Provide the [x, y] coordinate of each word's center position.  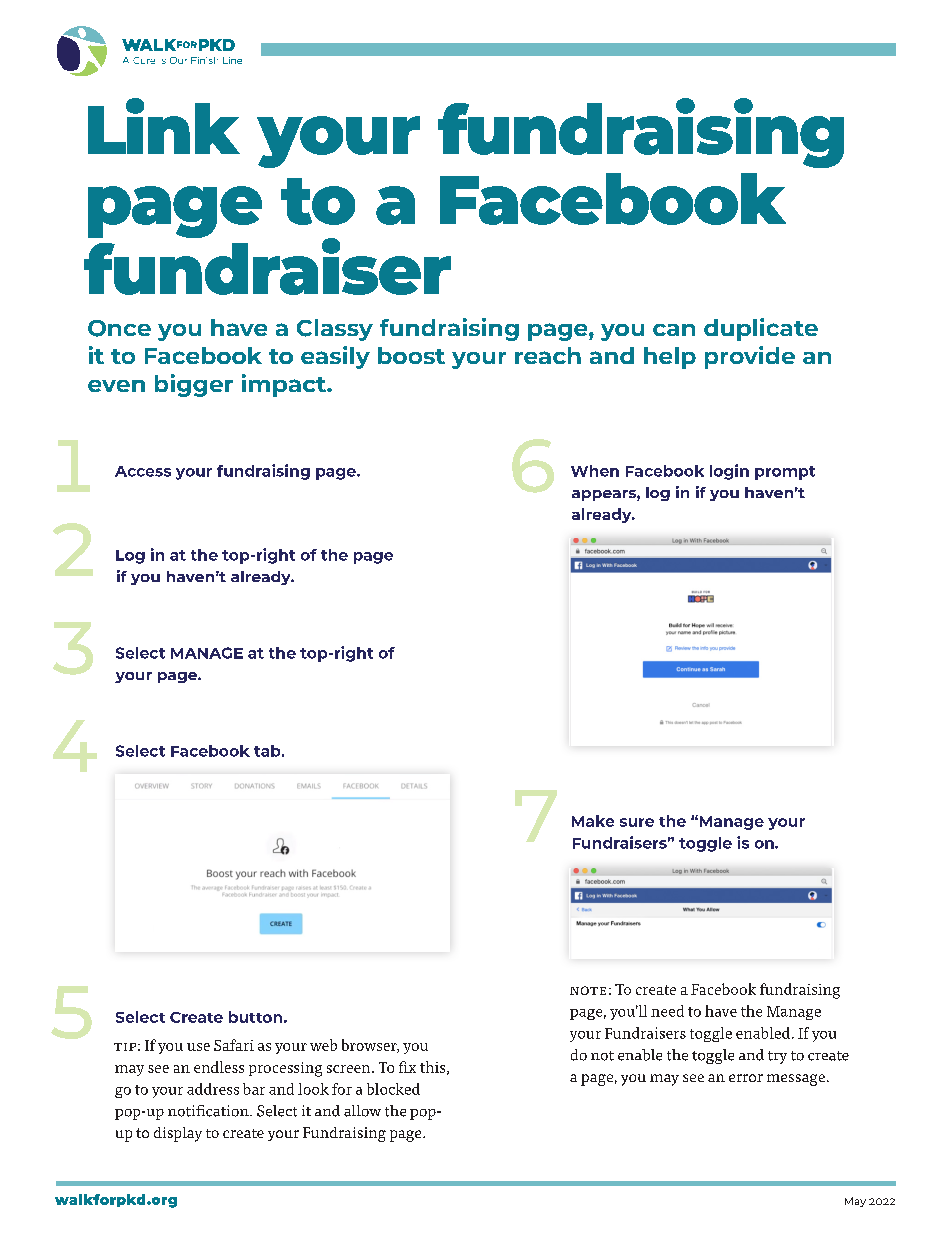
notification [209, 1111]
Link [164, 126]
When [595, 471]
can [674, 330]
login [729, 472]
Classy [335, 330]
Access [143, 471]
